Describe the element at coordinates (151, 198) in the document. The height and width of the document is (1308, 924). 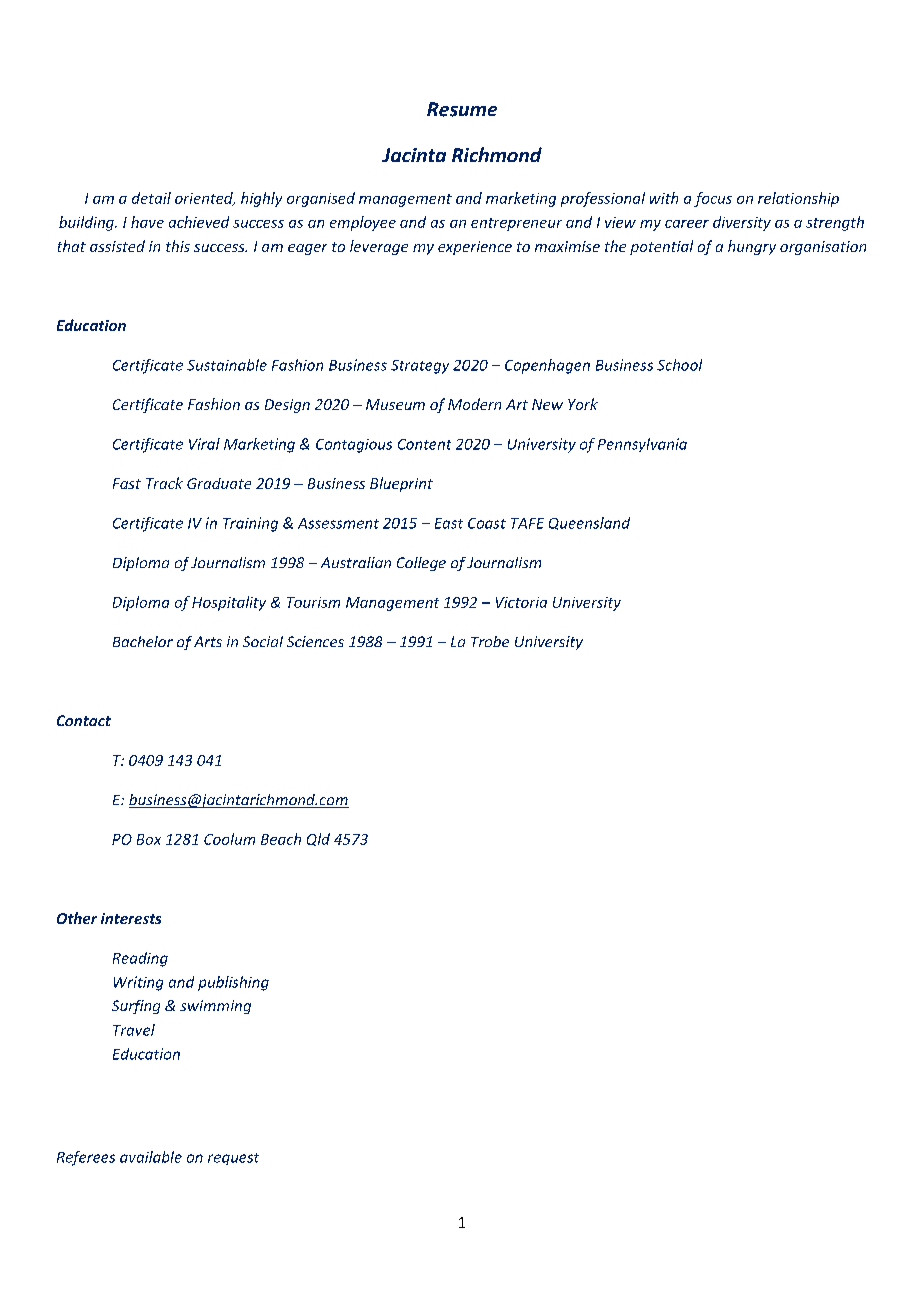
I see `detail` at that location.
